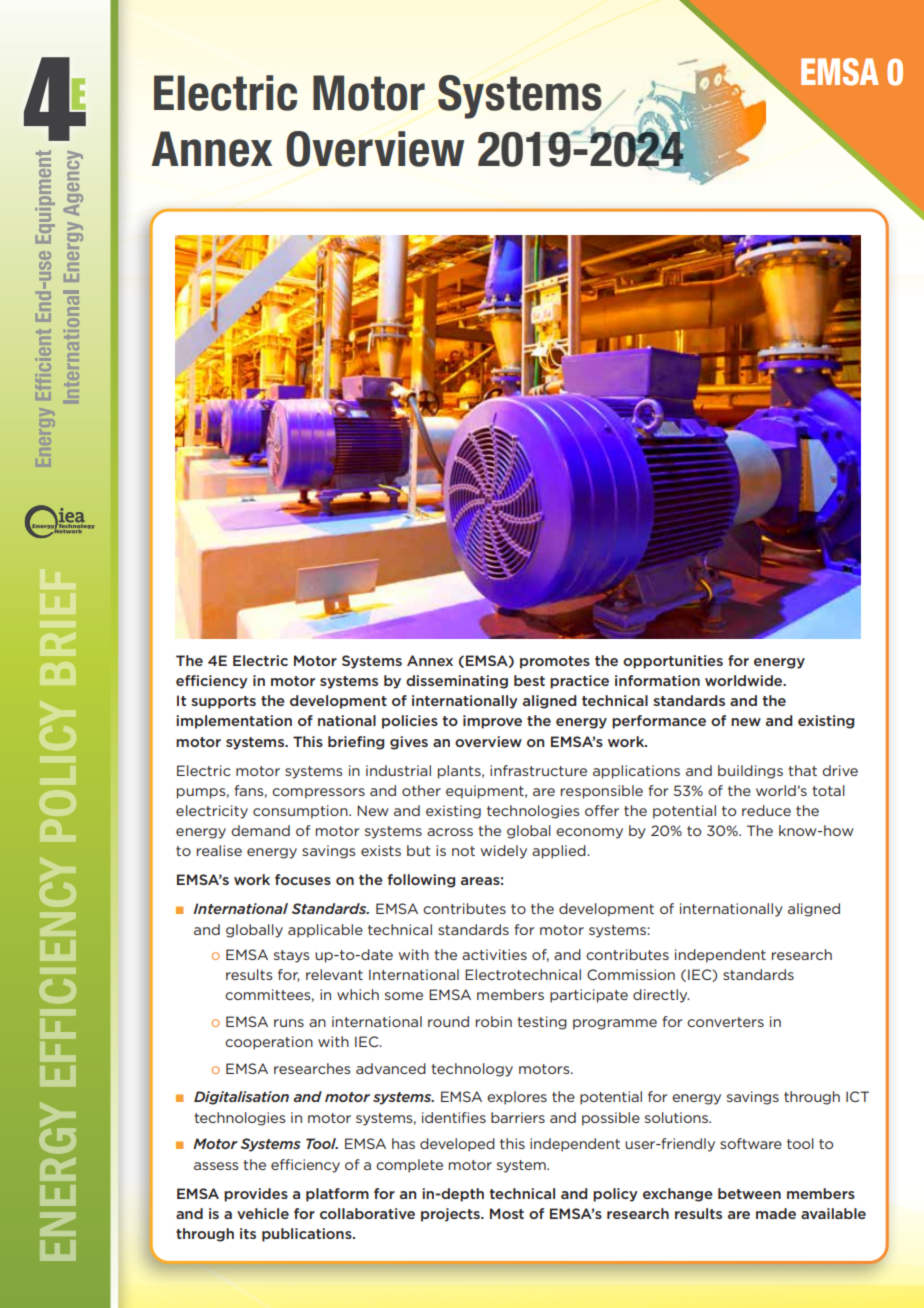 Image resolution: width=924 pixels, height=1308 pixels. What do you see at coordinates (303, 879) in the screenshot?
I see `focuses` at bounding box center [303, 879].
